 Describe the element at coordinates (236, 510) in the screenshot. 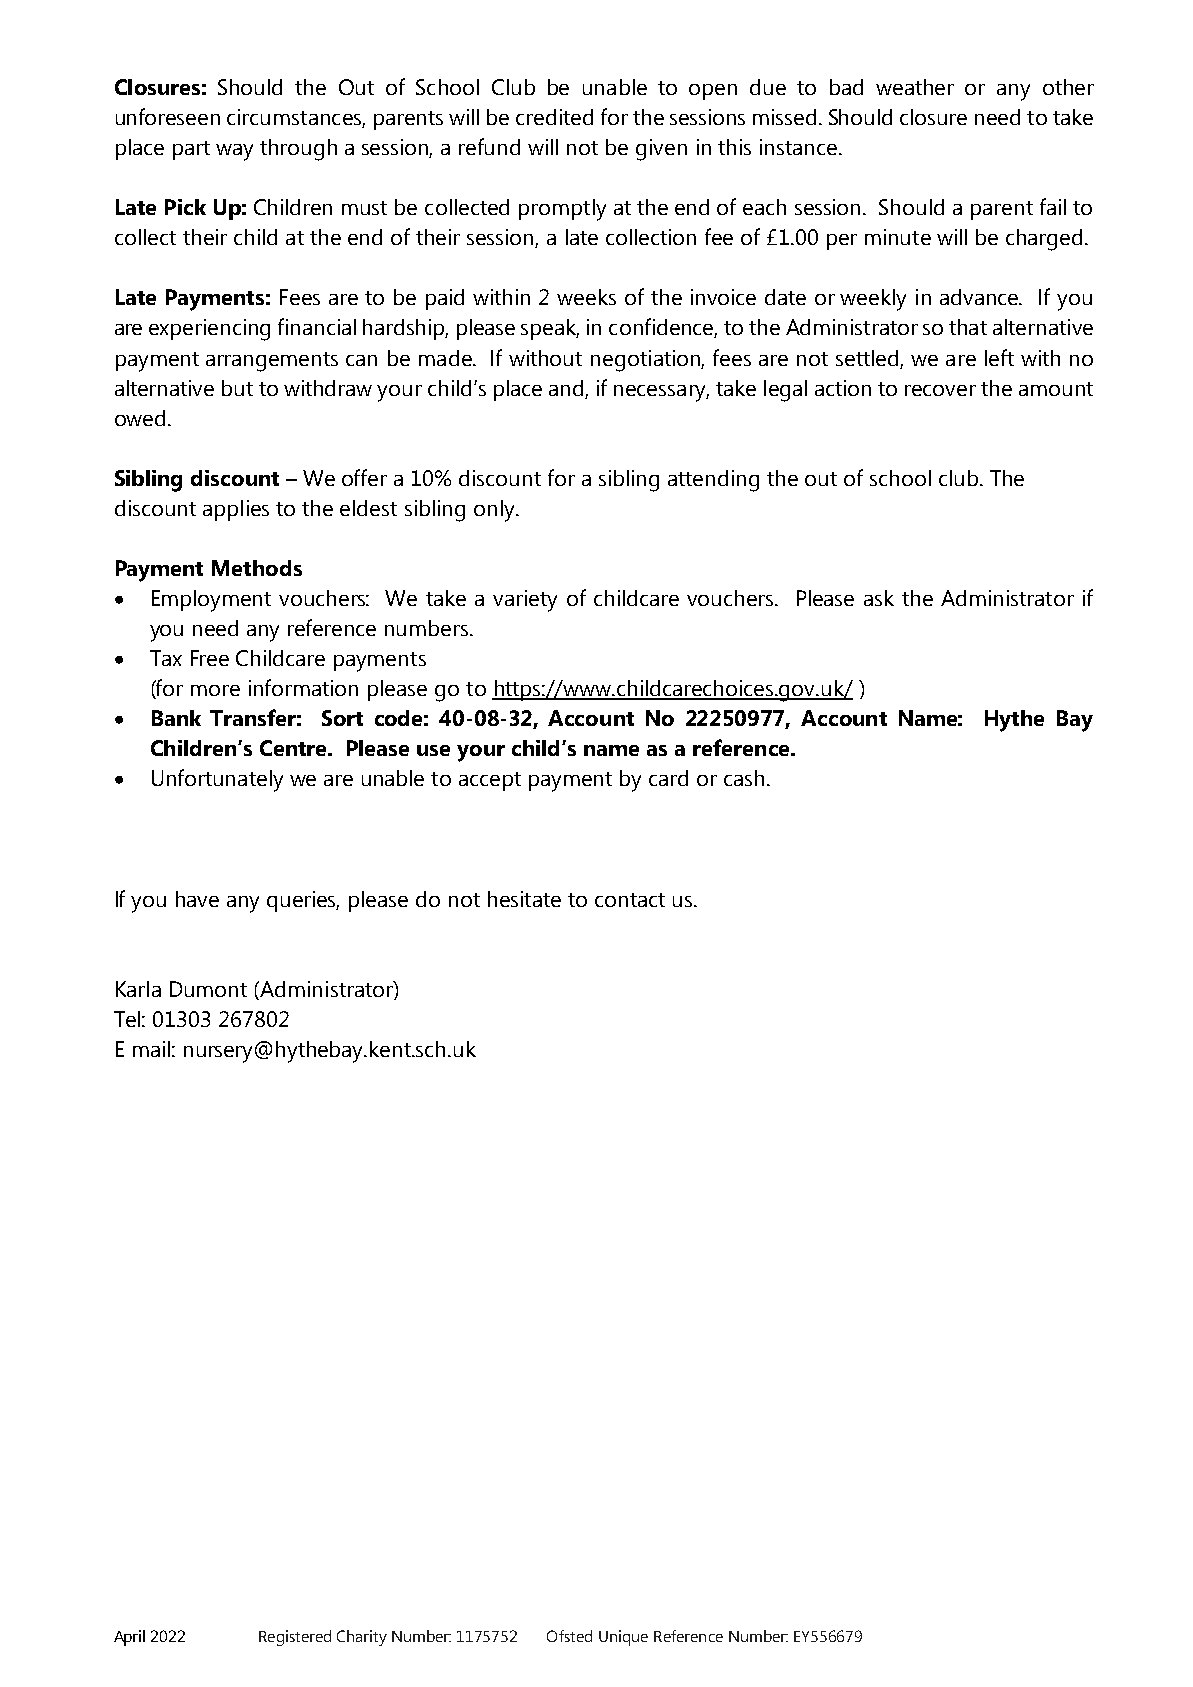

I see `applies` at that location.
